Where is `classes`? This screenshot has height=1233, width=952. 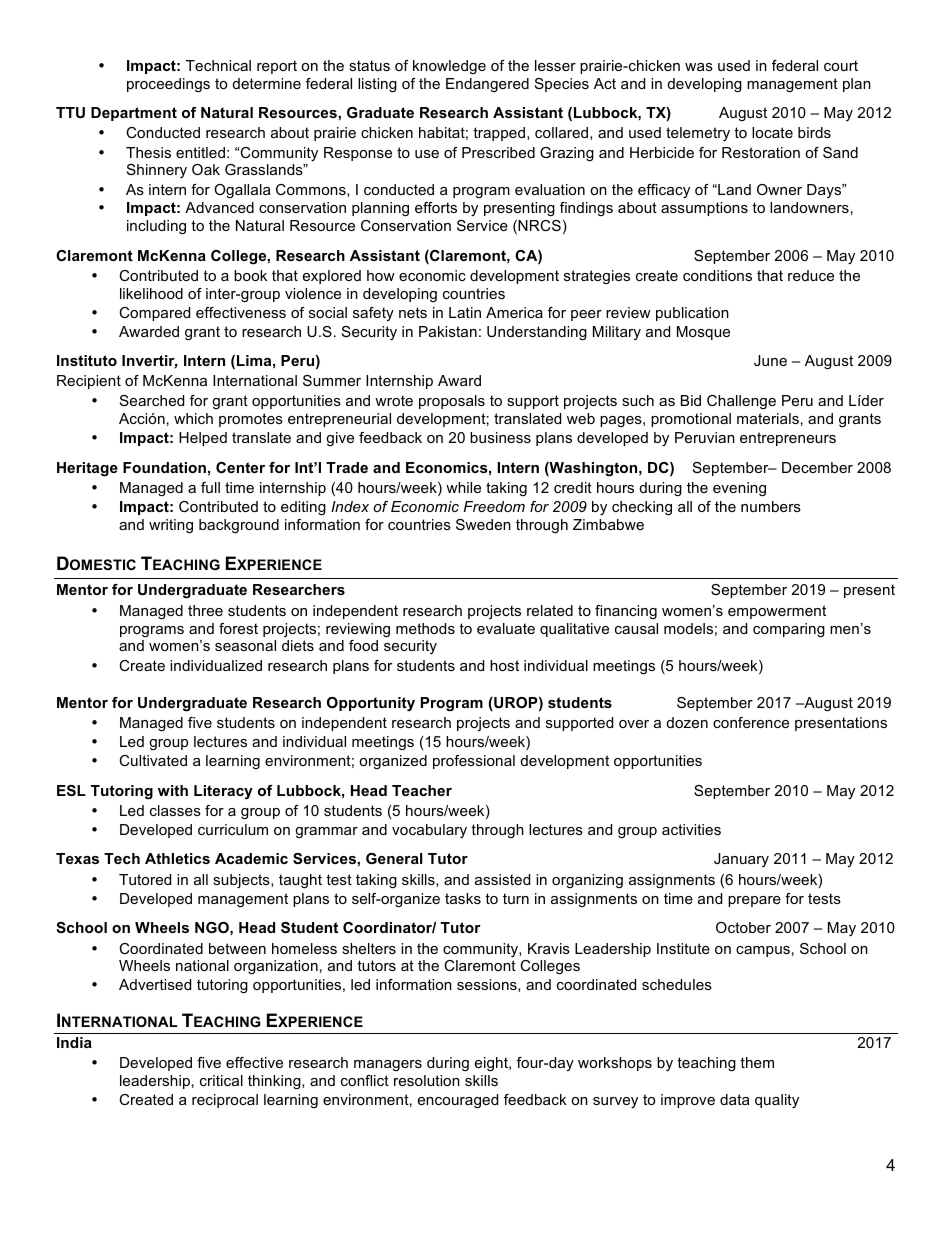
classes is located at coordinates (175, 810).
